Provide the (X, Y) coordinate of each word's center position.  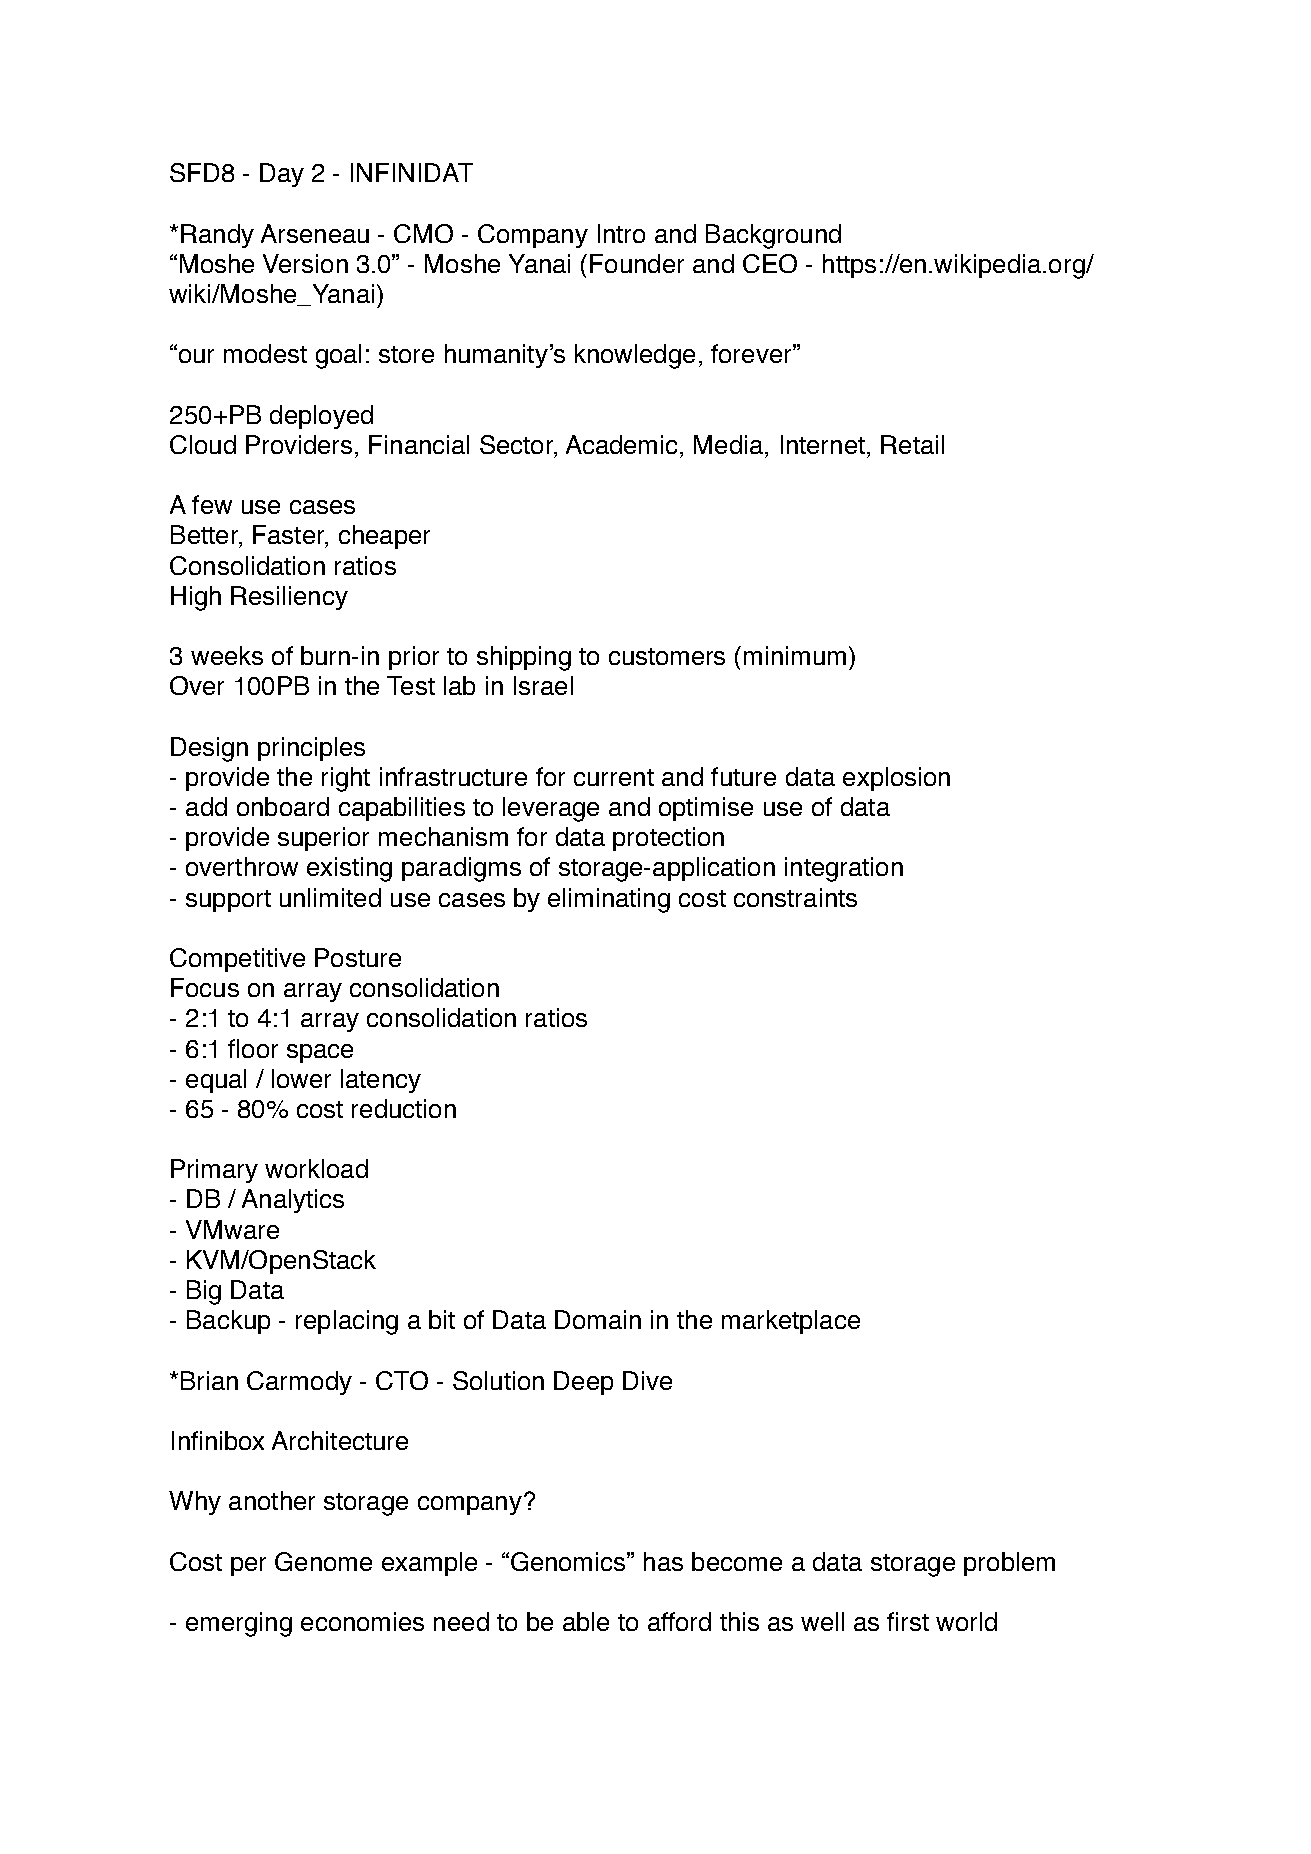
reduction (404, 1108)
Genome (323, 1561)
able (586, 1621)
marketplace (791, 1322)
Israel (543, 685)
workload (316, 1168)
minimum (795, 655)
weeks (227, 655)
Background (773, 236)
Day (282, 175)
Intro (621, 233)
